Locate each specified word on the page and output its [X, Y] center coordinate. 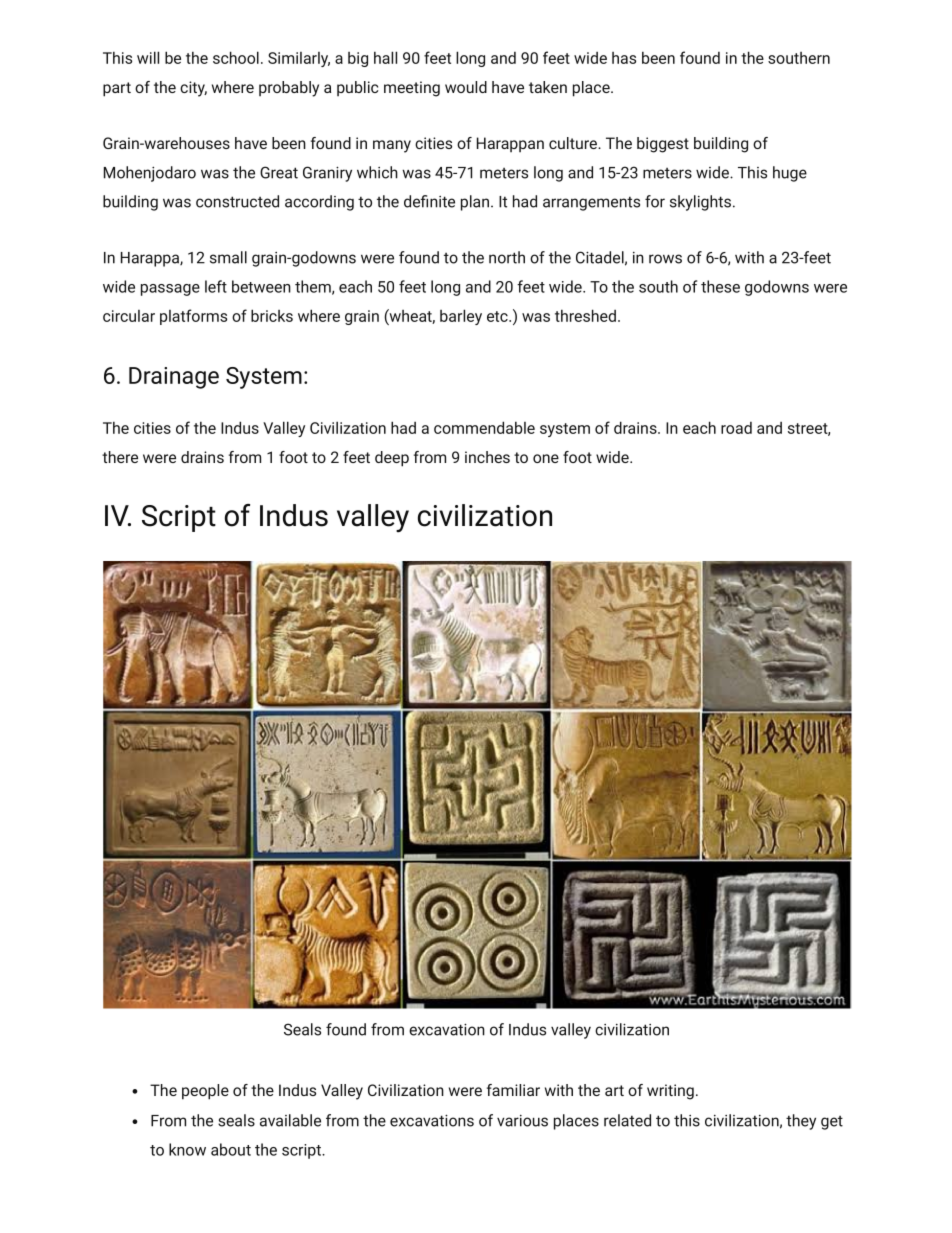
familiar [513, 1090]
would [466, 87]
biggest [663, 145]
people [205, 1092]
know [187, 1149]
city [193, 89]
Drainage [174, 378]
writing [670, 1092]
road [736, 428]
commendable [484, 427]
